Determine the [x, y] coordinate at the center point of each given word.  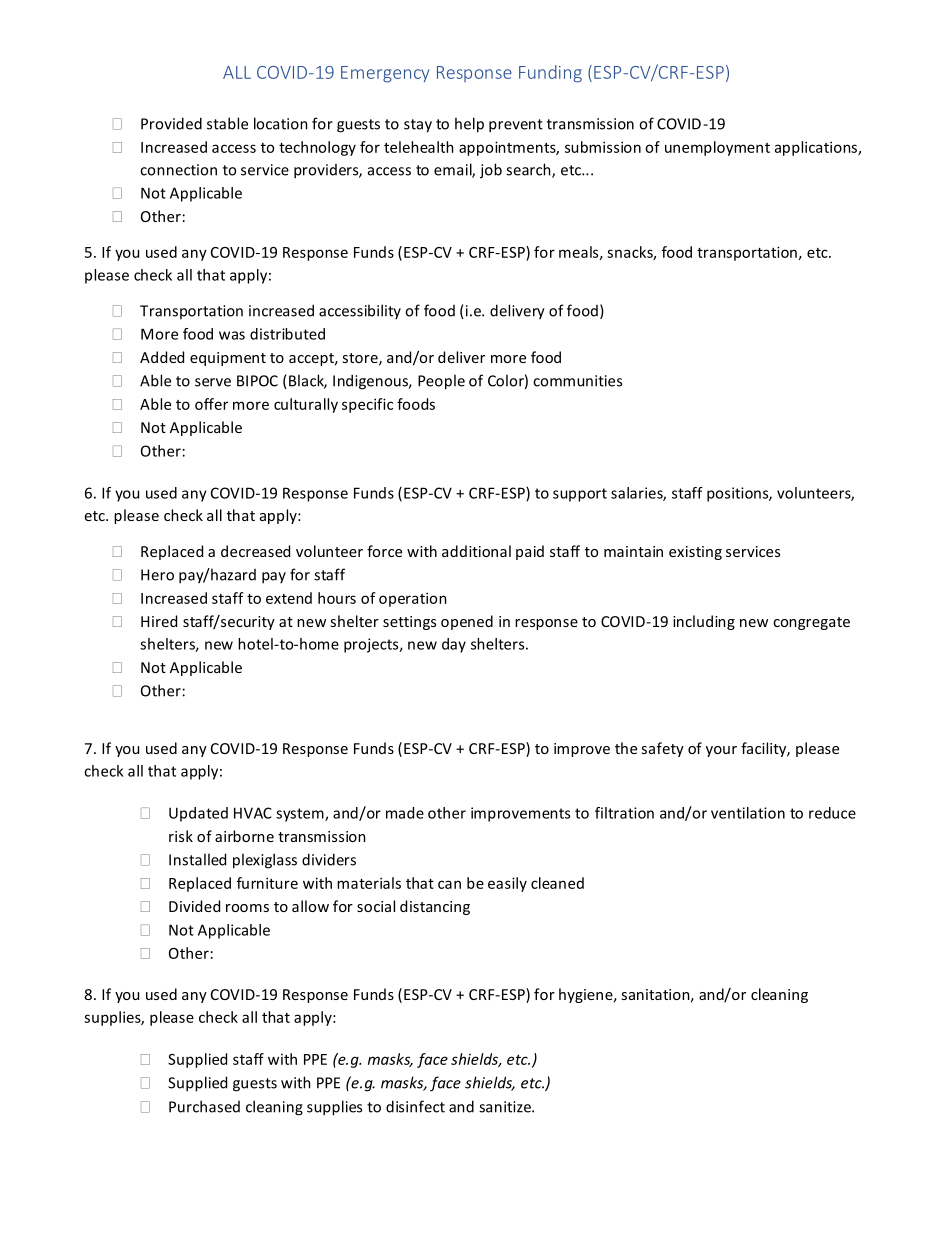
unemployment [717, 148]
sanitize [506, 1107]
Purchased [204, 1106]
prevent [516, 126]
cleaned [557, 883]
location [281, 123]
